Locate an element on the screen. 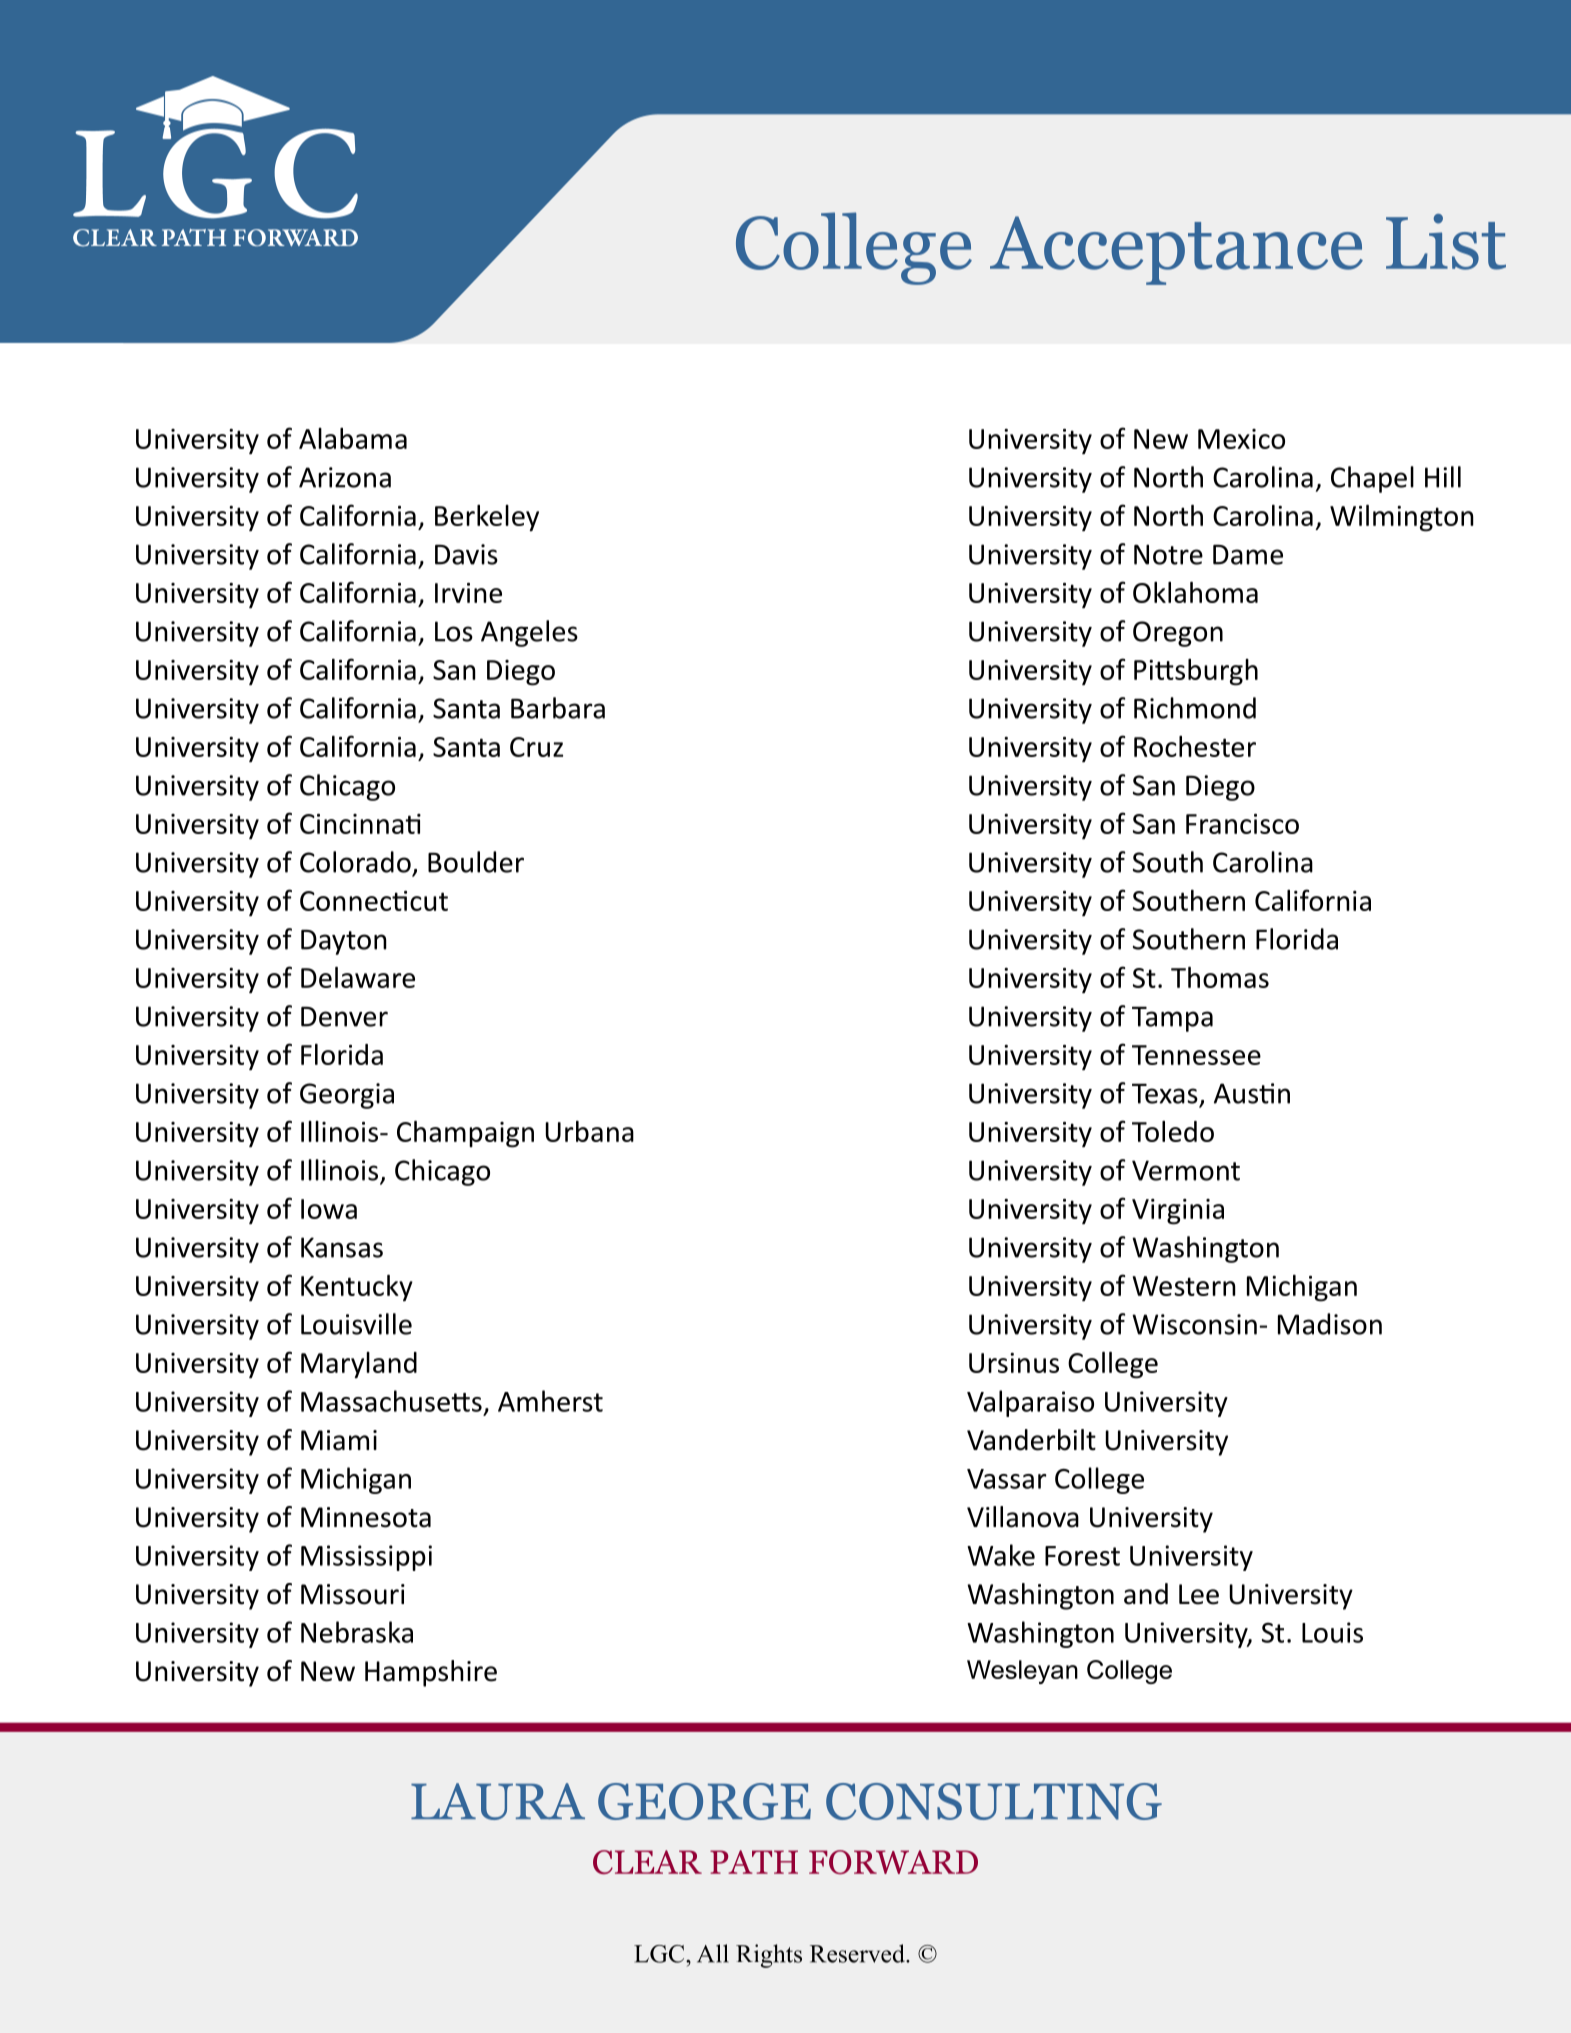  Valparaiso is located at coordinates (1030, 1403).
